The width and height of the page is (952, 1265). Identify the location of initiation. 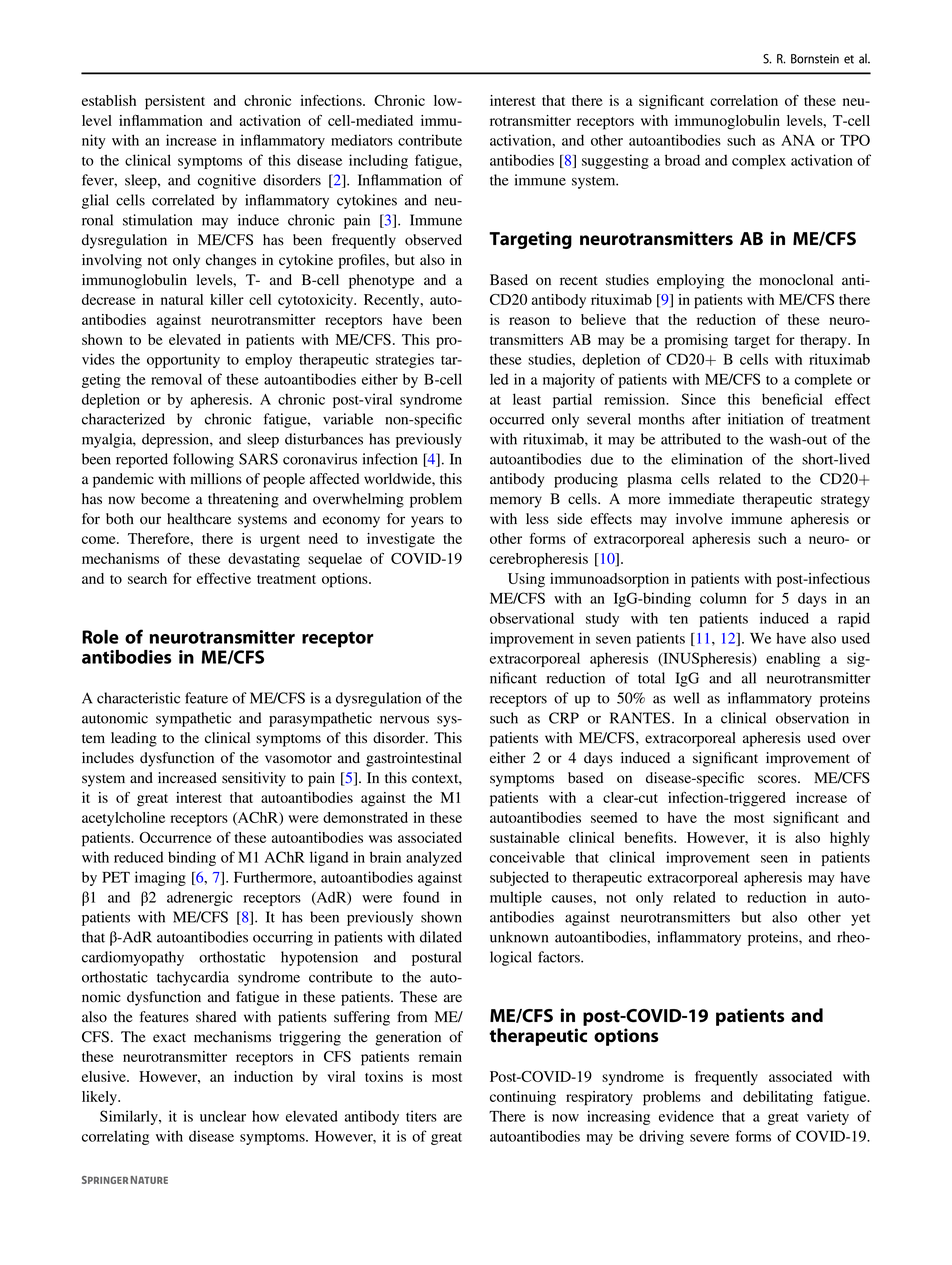
(755, 419).
